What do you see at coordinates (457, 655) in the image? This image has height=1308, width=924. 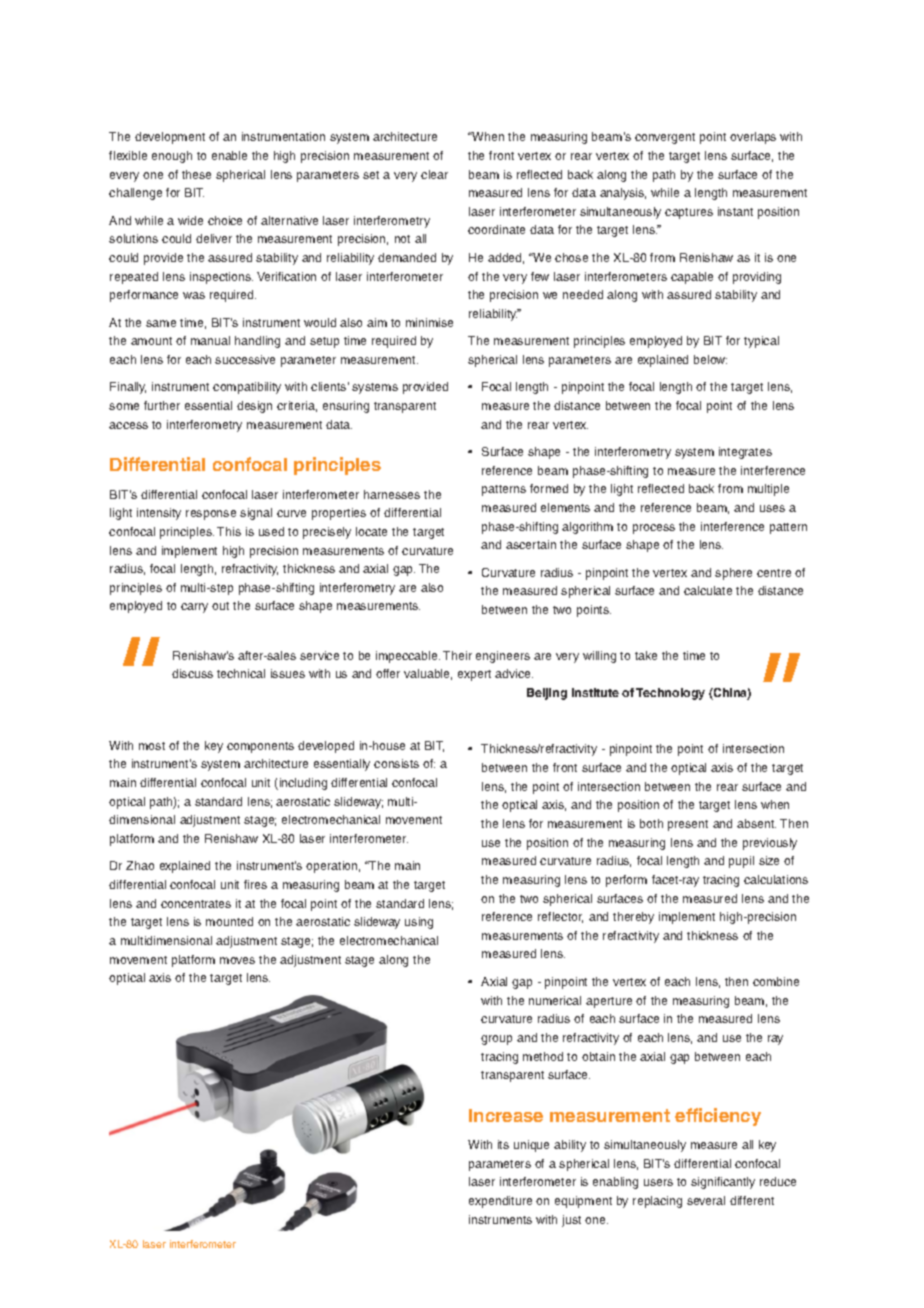 I see `Their` at bounding box center [457, 655].
